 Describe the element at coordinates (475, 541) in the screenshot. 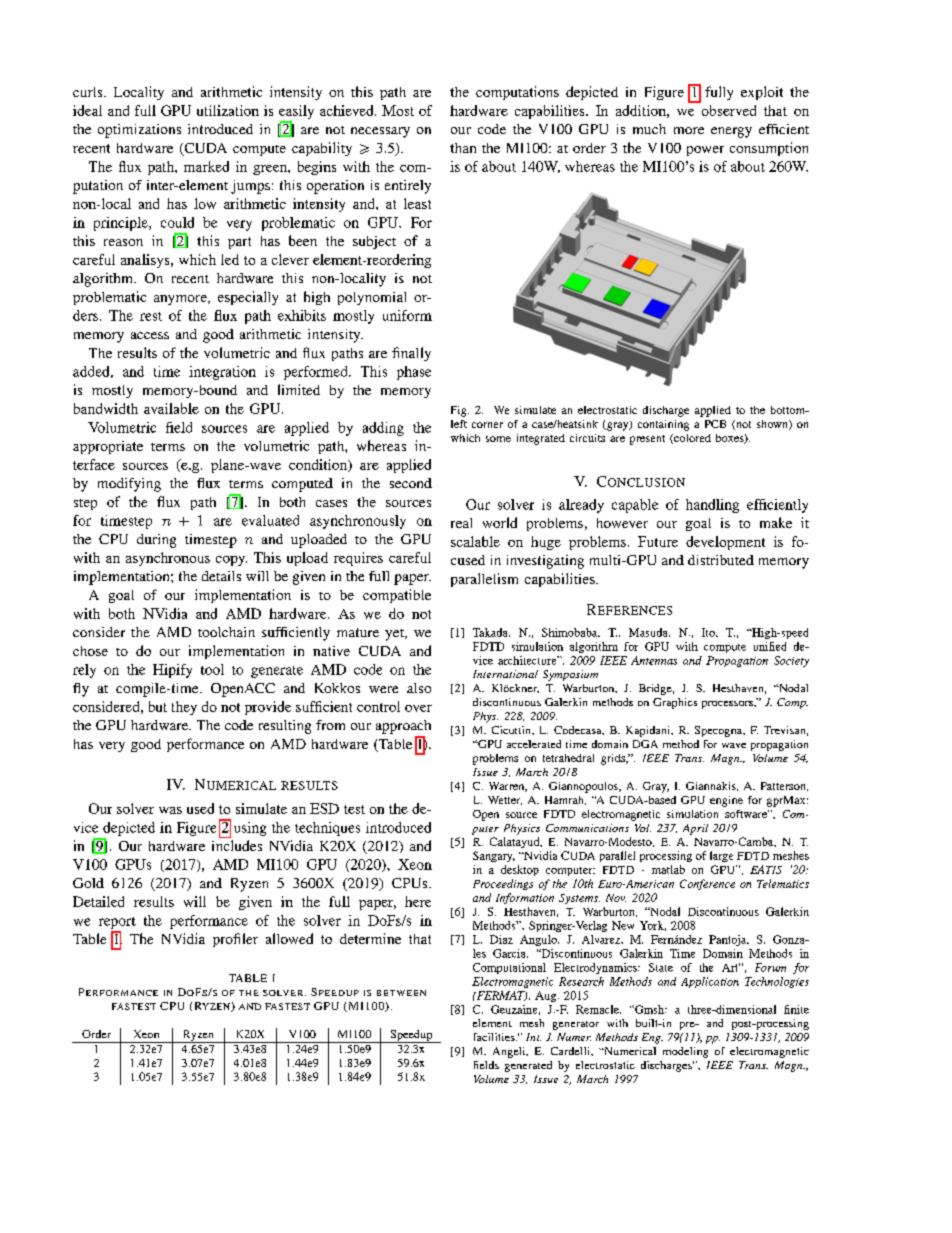

I see `scalable` at that location.
